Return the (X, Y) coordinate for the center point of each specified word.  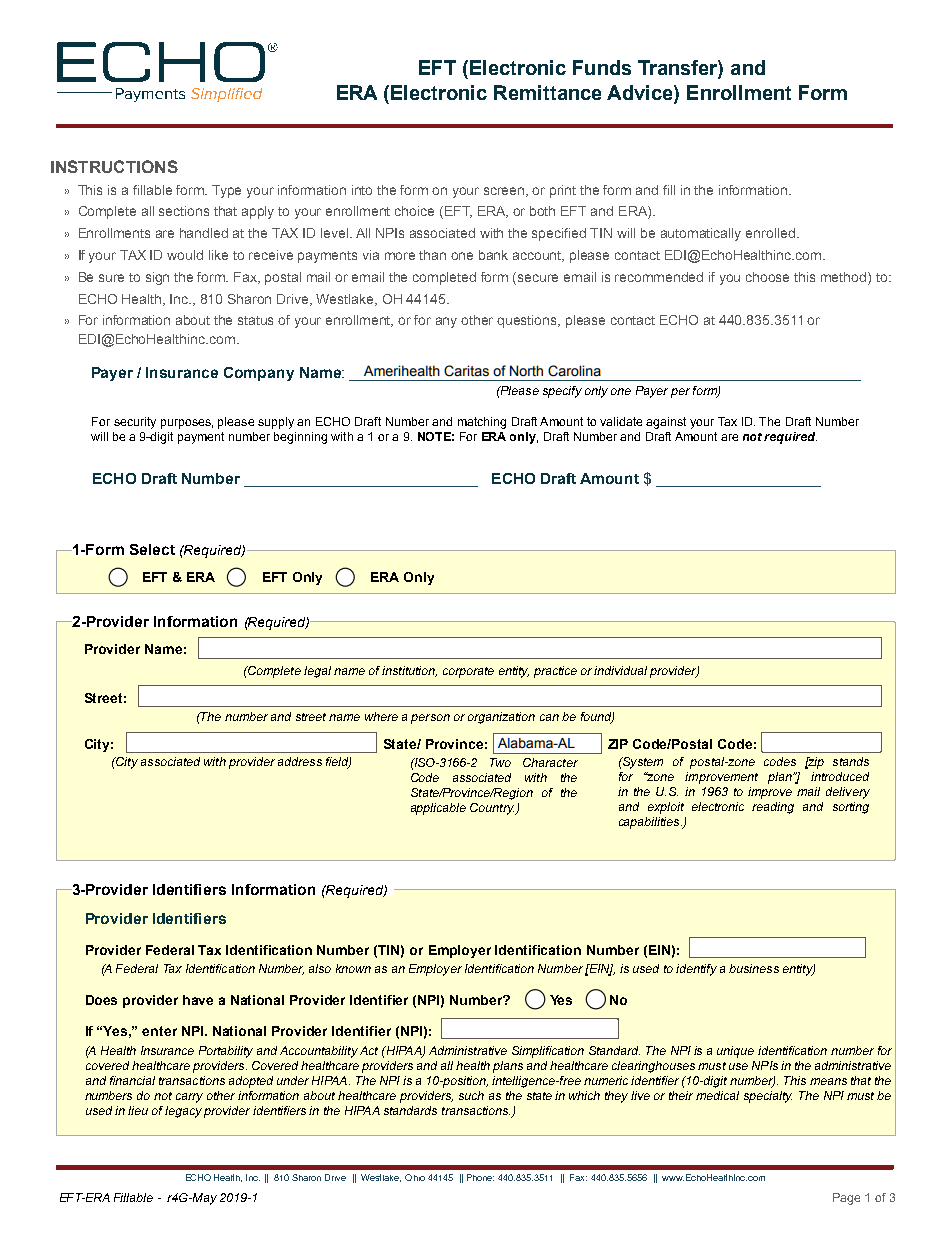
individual (620, 670)
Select (152, 549)
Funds (602, 67)
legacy (183, 1112)
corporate (468, 672)
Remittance (547, 92)
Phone (480, 1177)
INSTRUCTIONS (114, 166)
